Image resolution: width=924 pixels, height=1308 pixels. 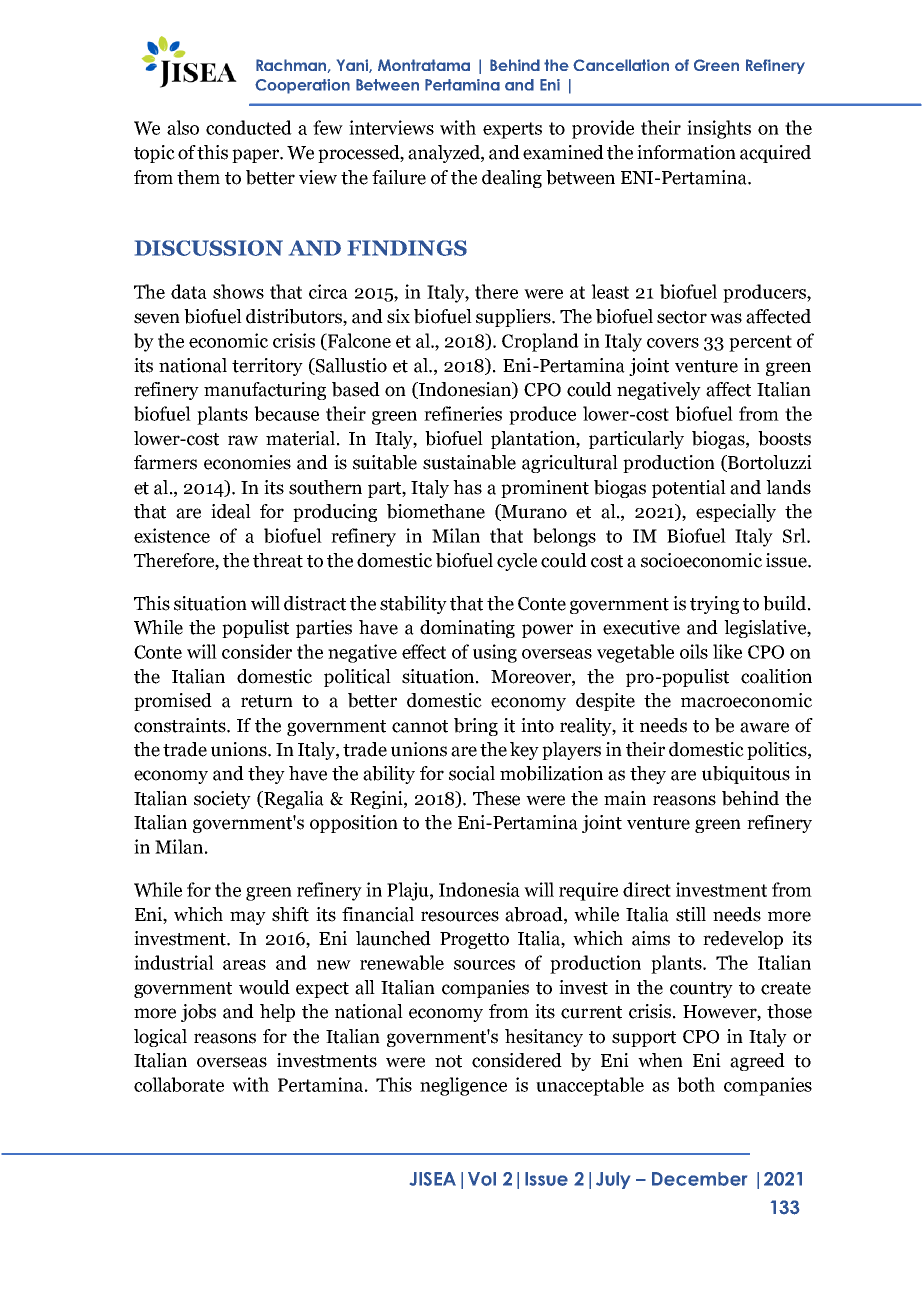 I want to click on December, so click(x=699, y=1179).
